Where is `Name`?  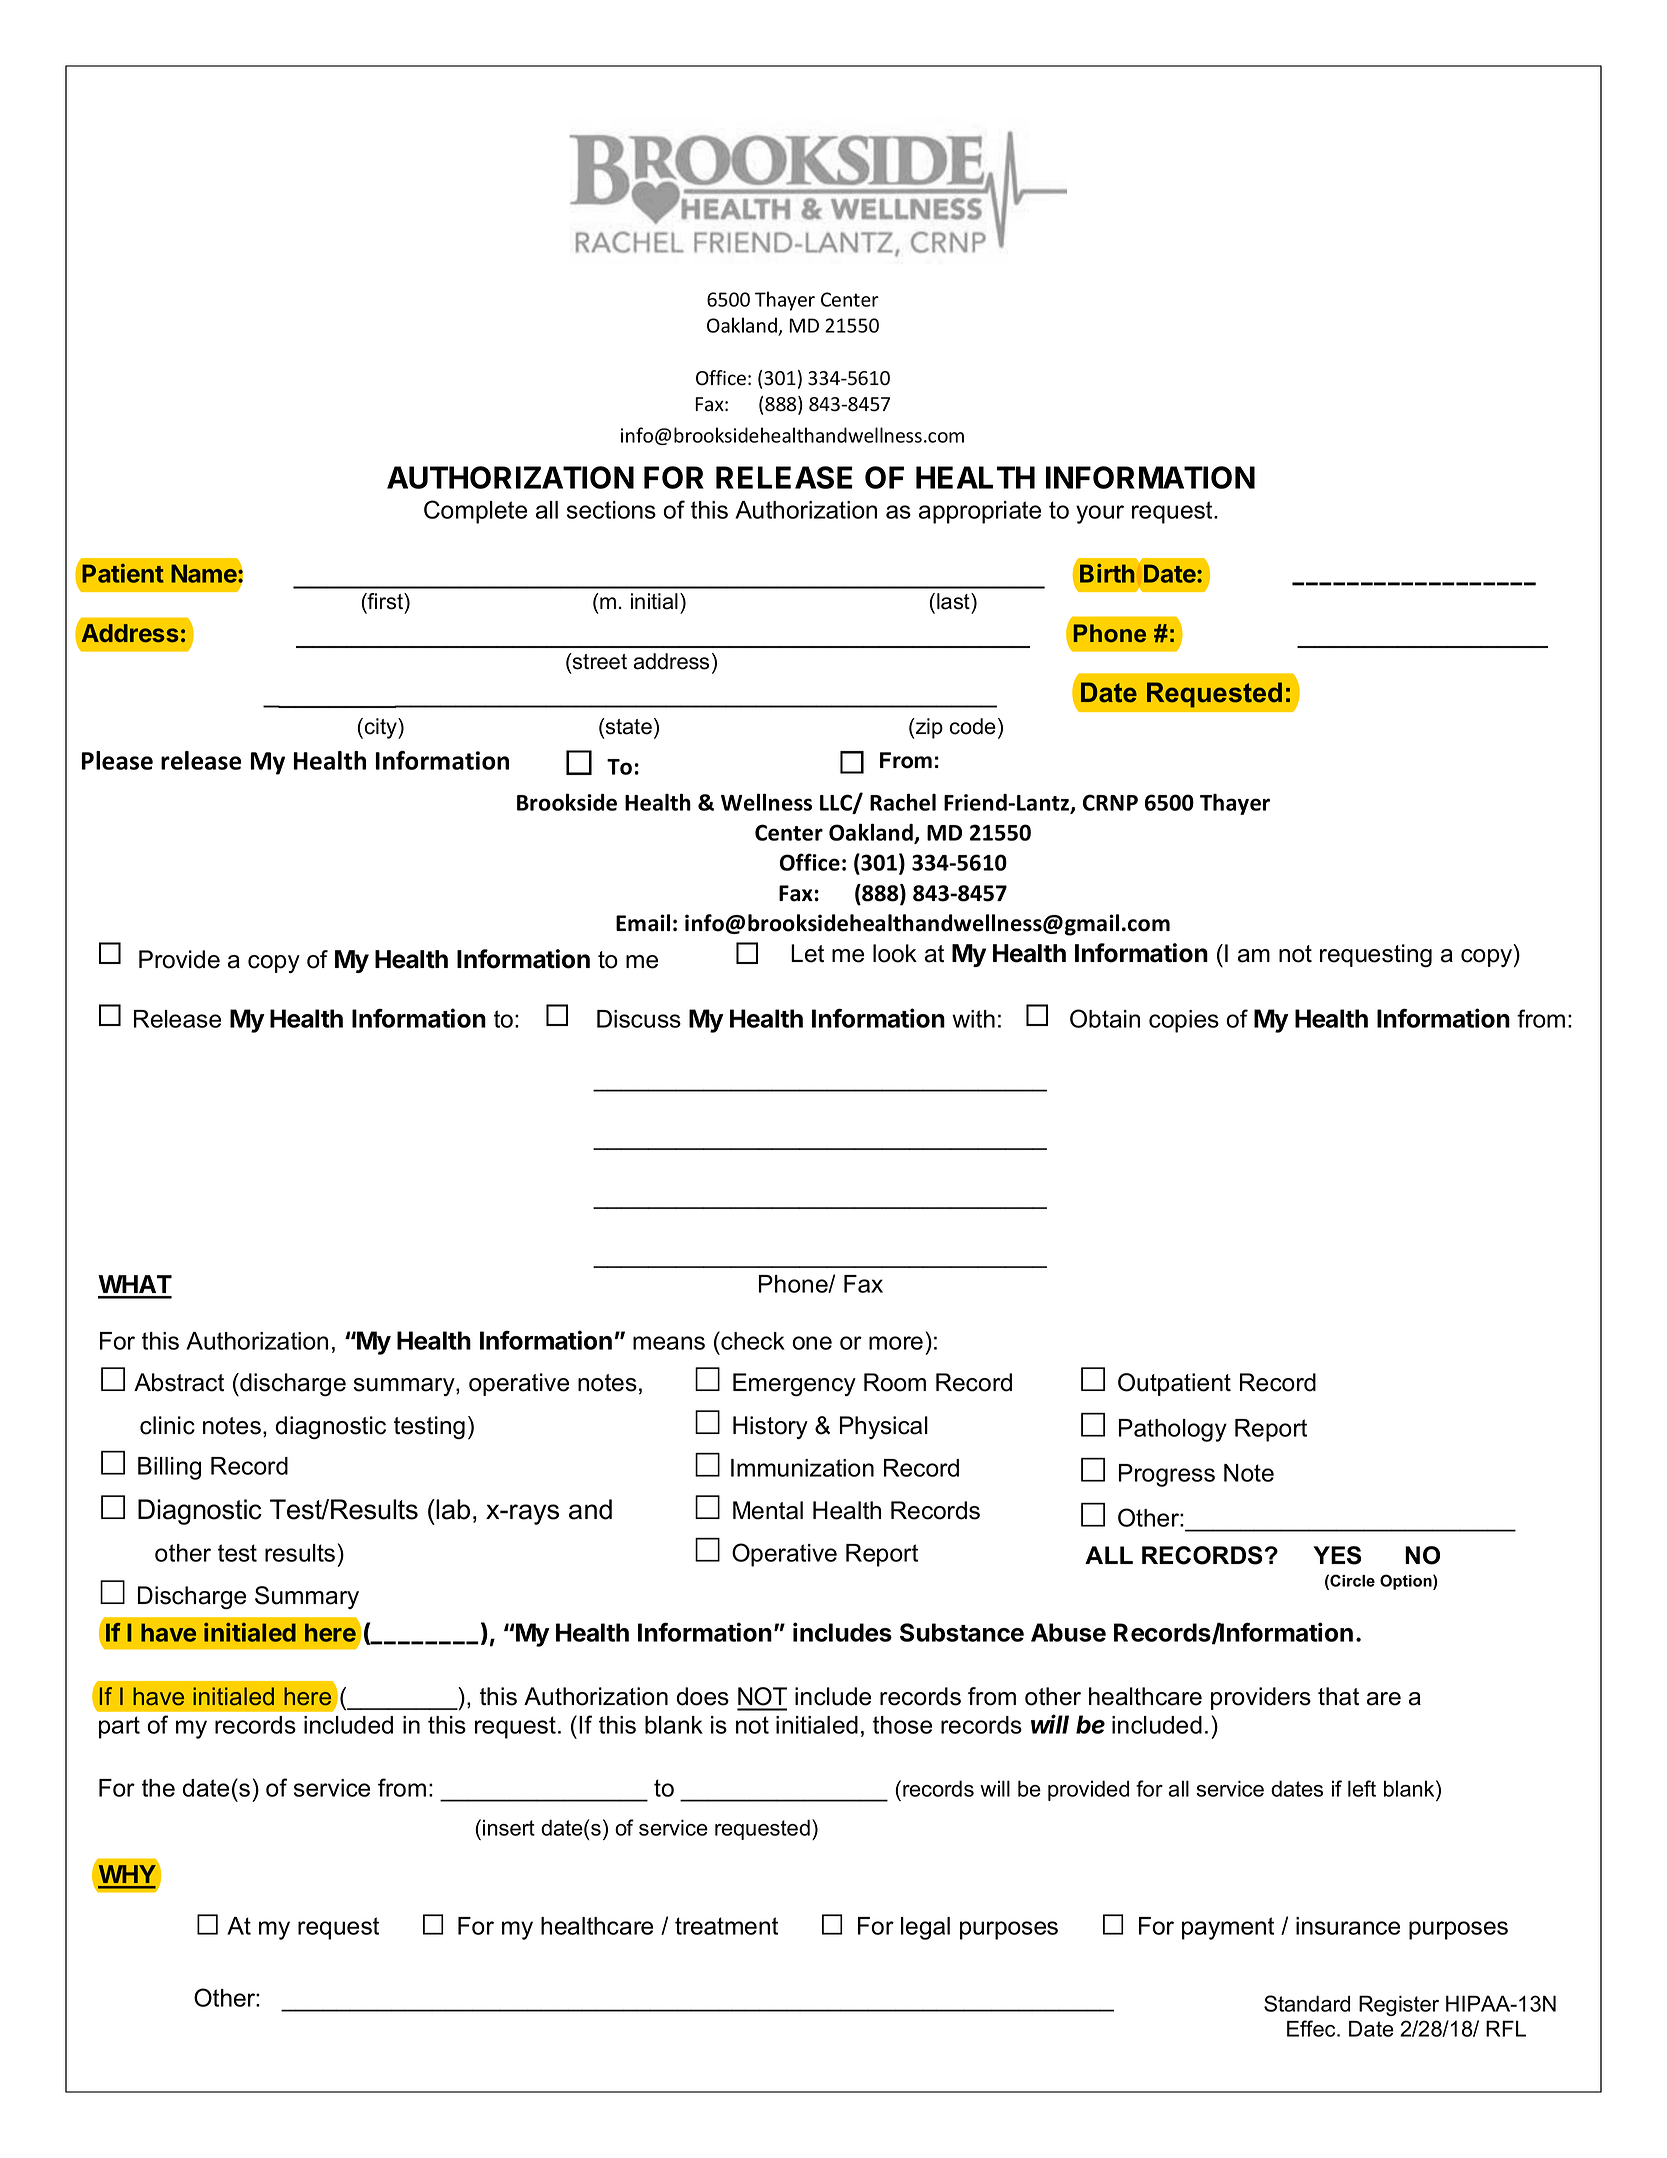
Name is located at coordinates (205, 573).
